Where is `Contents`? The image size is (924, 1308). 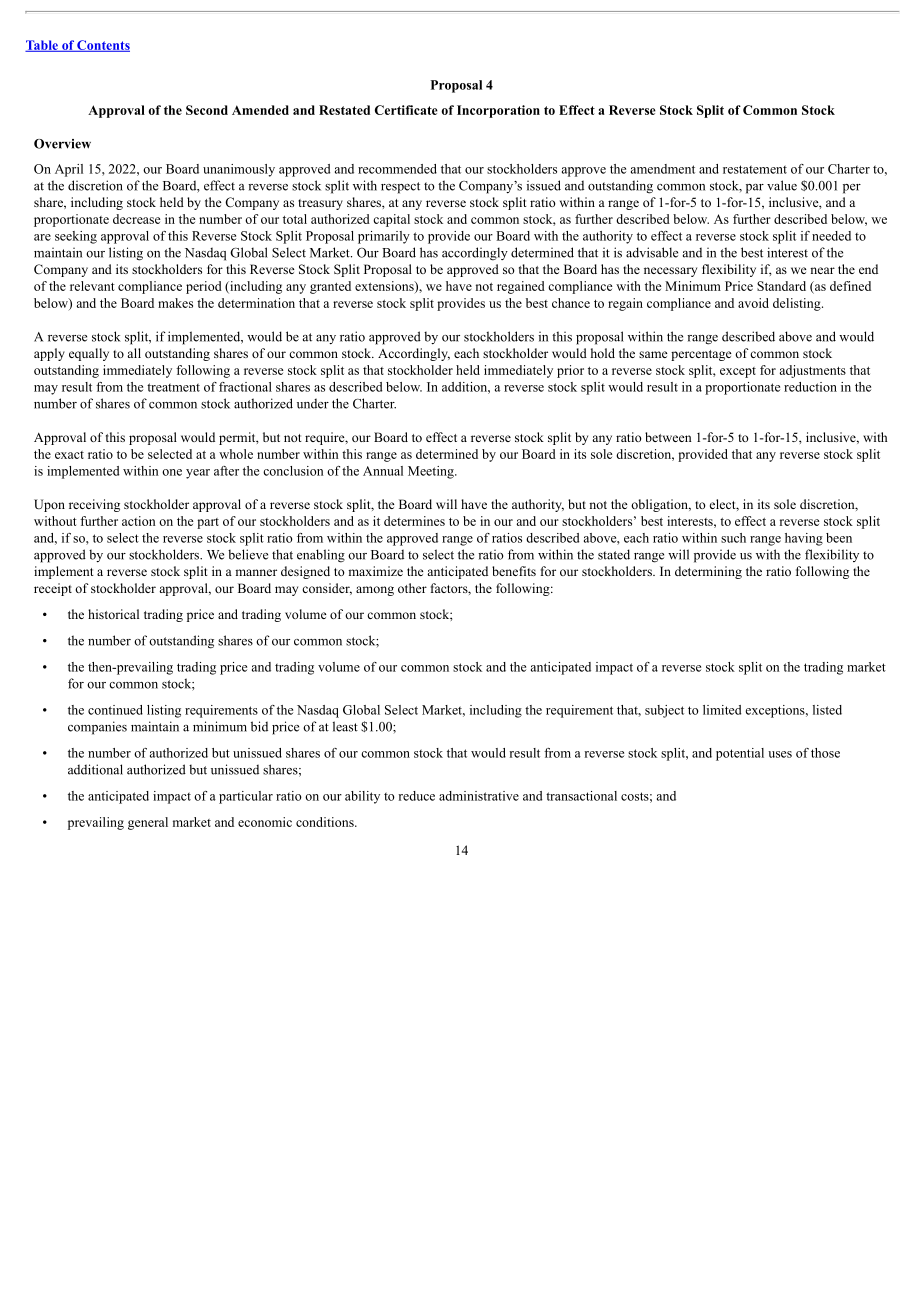
Contents is located at coordinates (102, 46).
